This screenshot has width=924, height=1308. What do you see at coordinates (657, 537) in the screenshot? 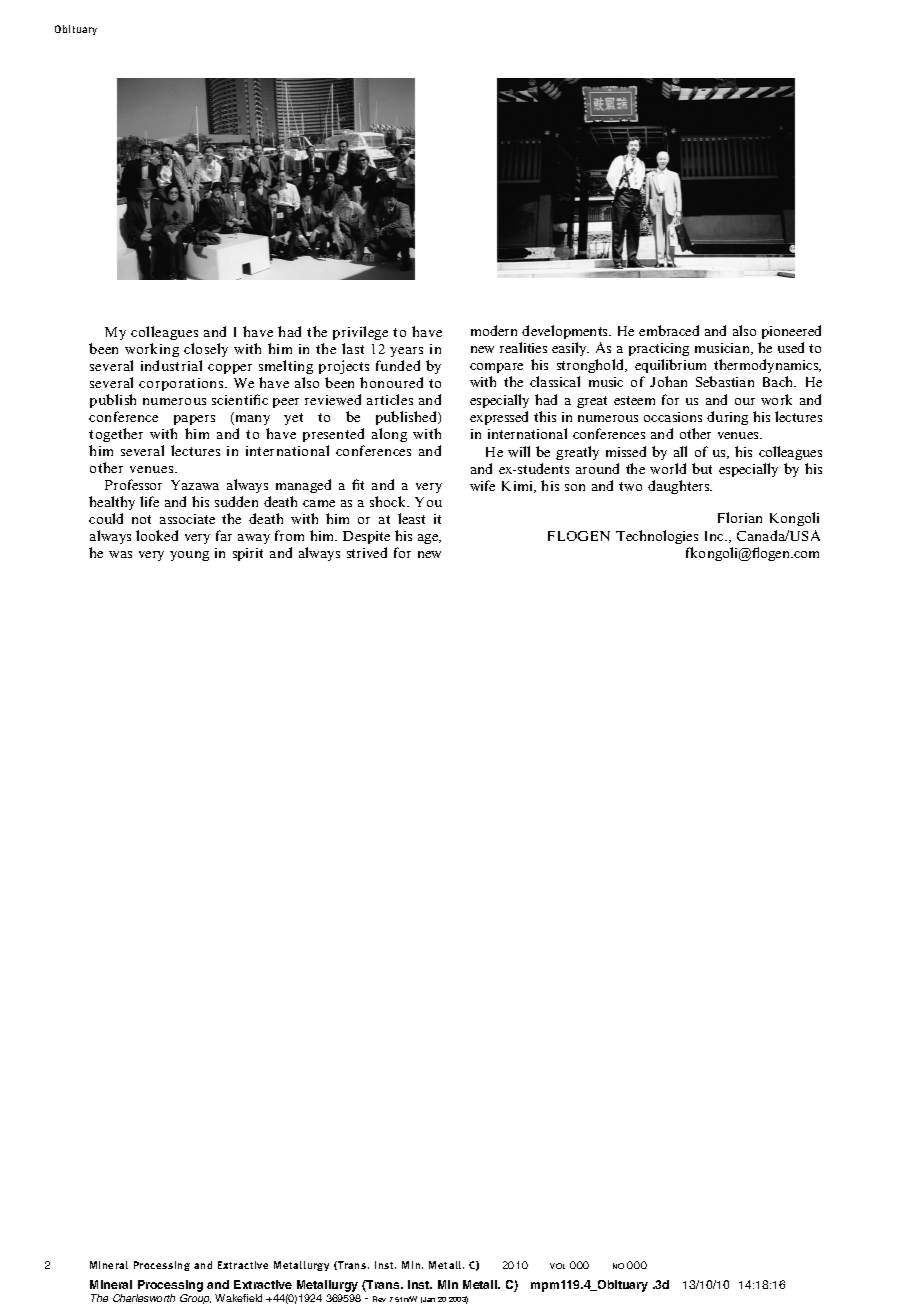
I see `Technologies` at bounding box center [657, 537].
